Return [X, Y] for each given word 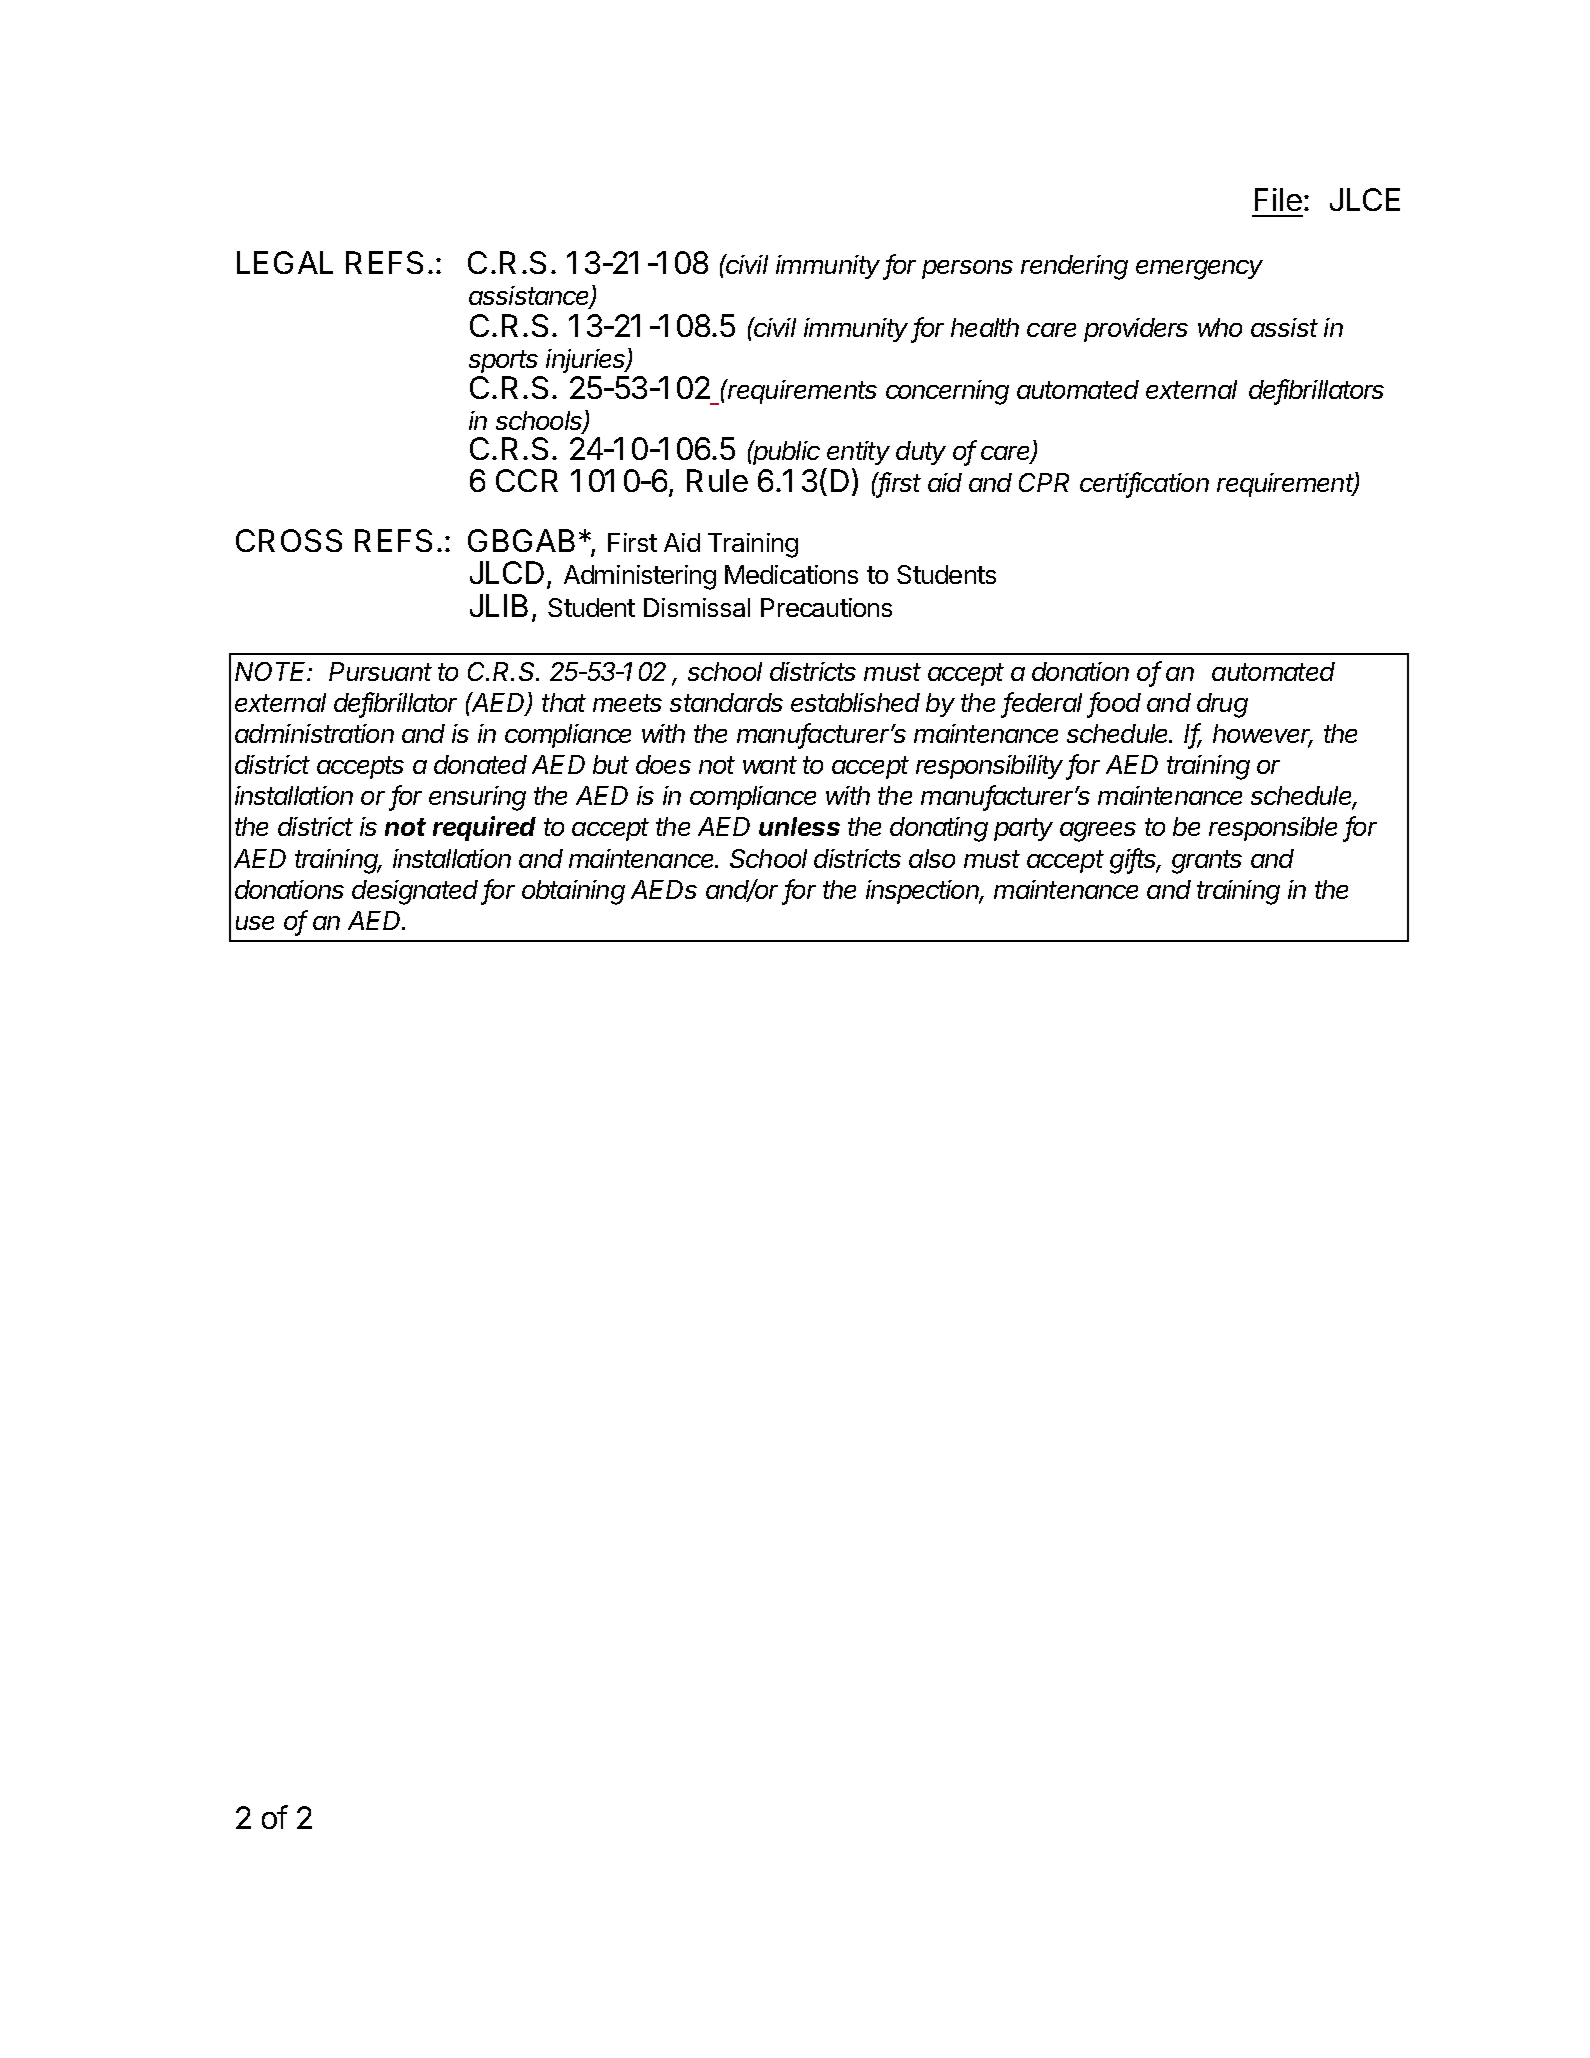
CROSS [289, 540]
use [255, 923]
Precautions [826, 607]
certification [1144, 484]
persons [967, 269]
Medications [791, 574]
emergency [1199, 270]
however [1263, 735]
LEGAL [285, 262]
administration [314, 733]
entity [858, 453]
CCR [527, 480]
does [663, 764]
